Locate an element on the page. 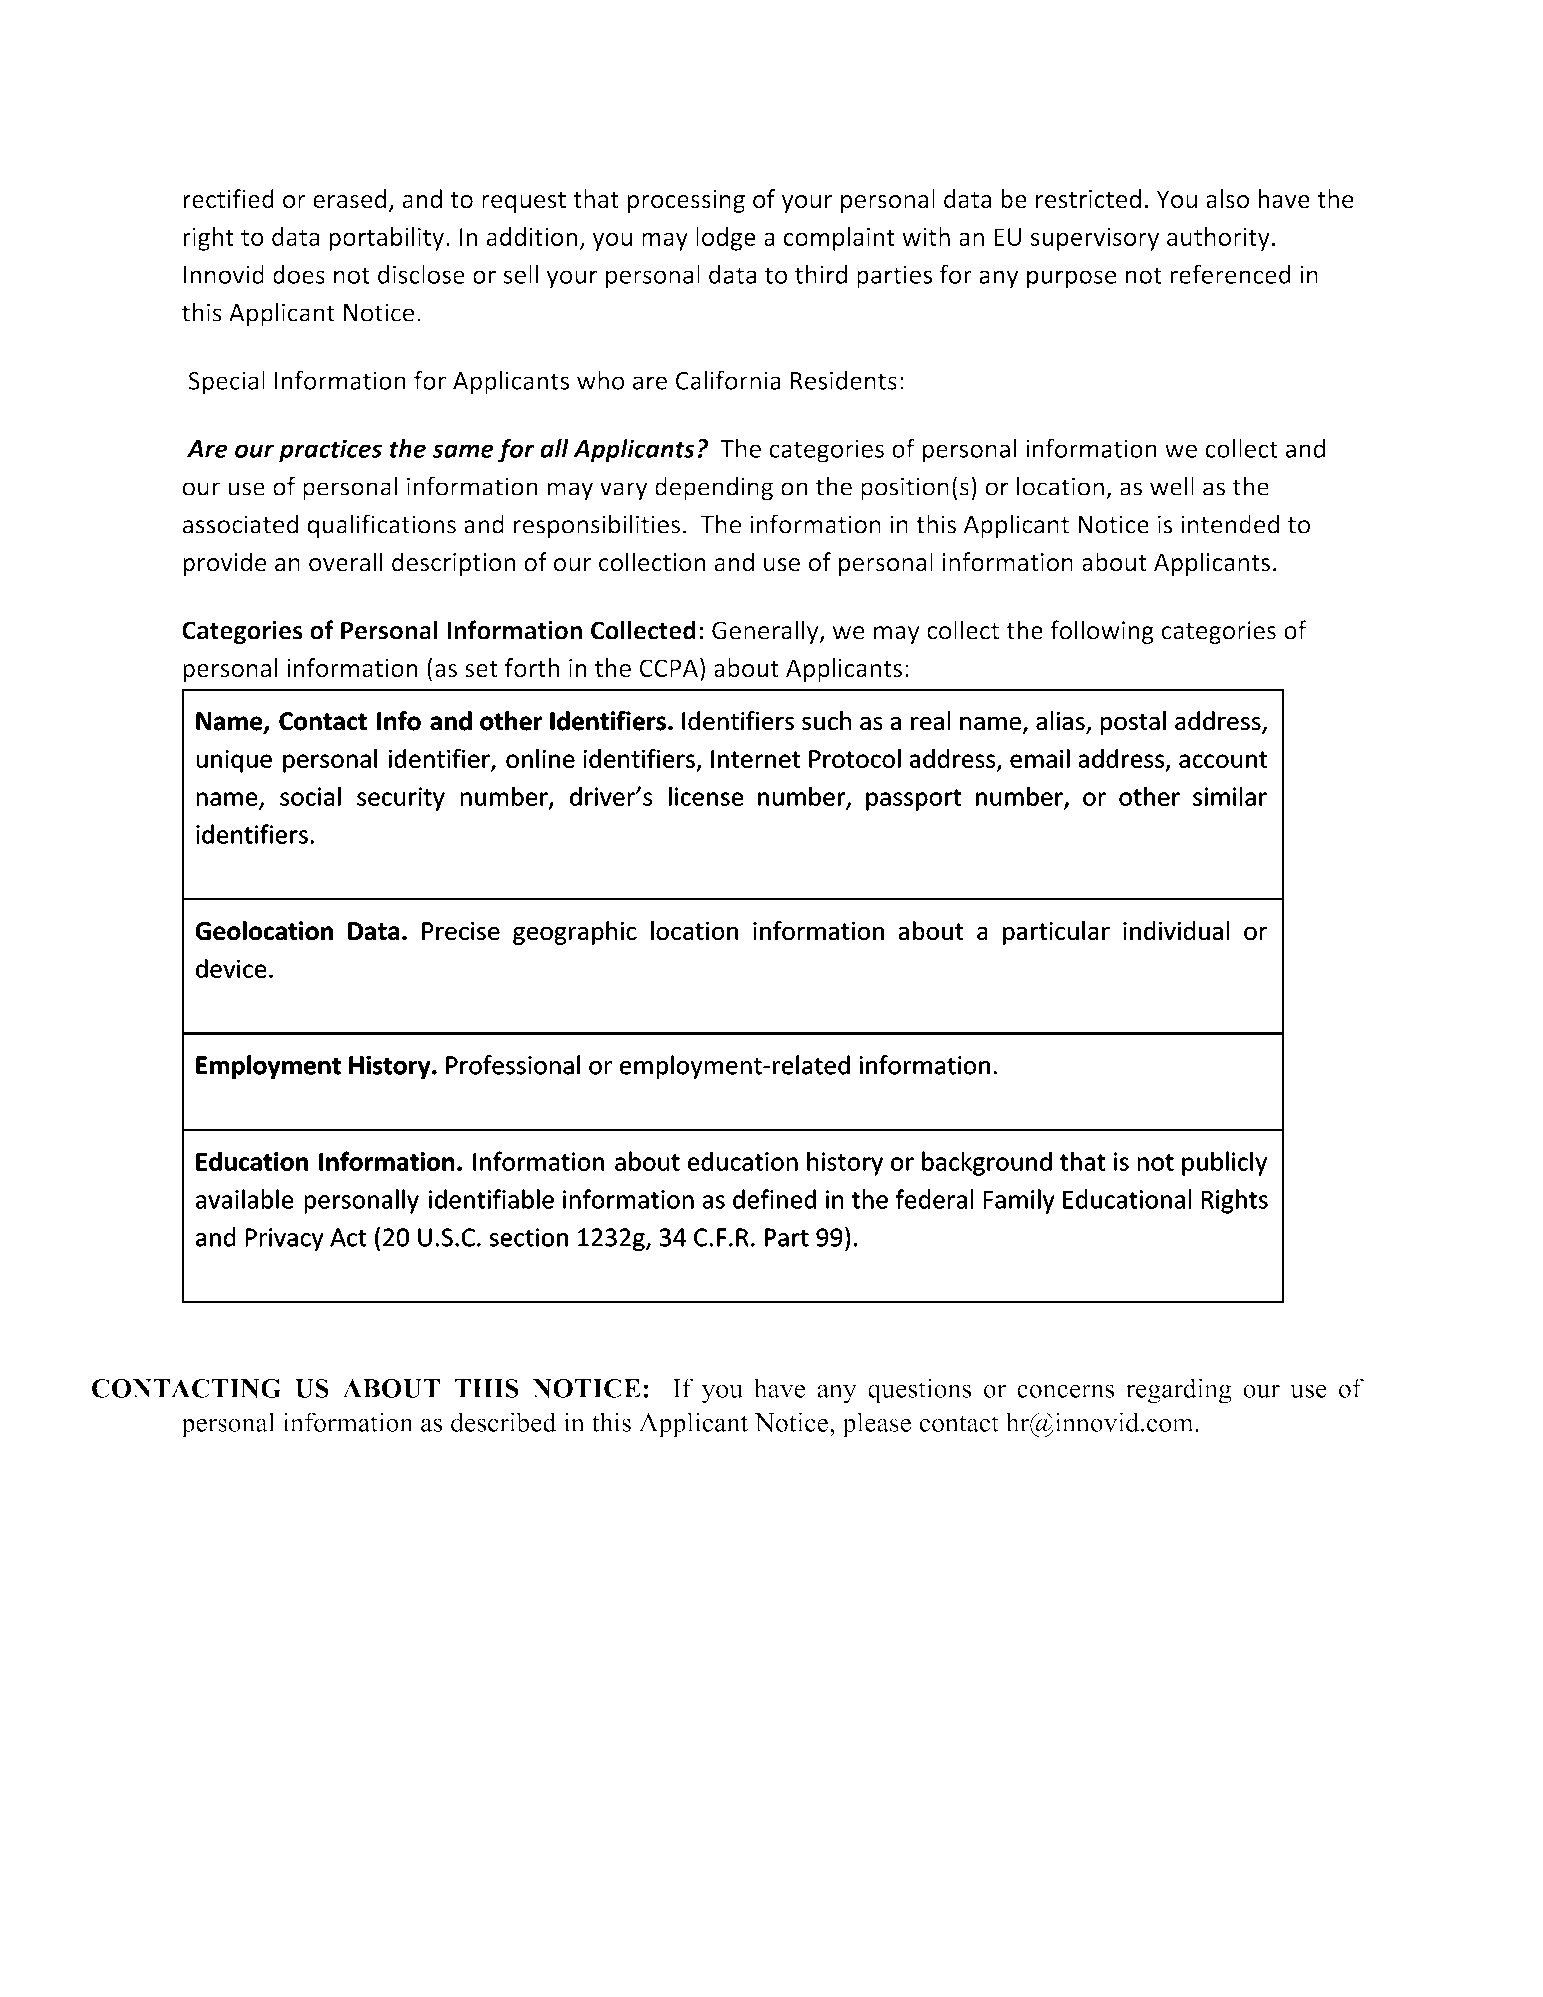  portability is located at coordinates (386, 239).
